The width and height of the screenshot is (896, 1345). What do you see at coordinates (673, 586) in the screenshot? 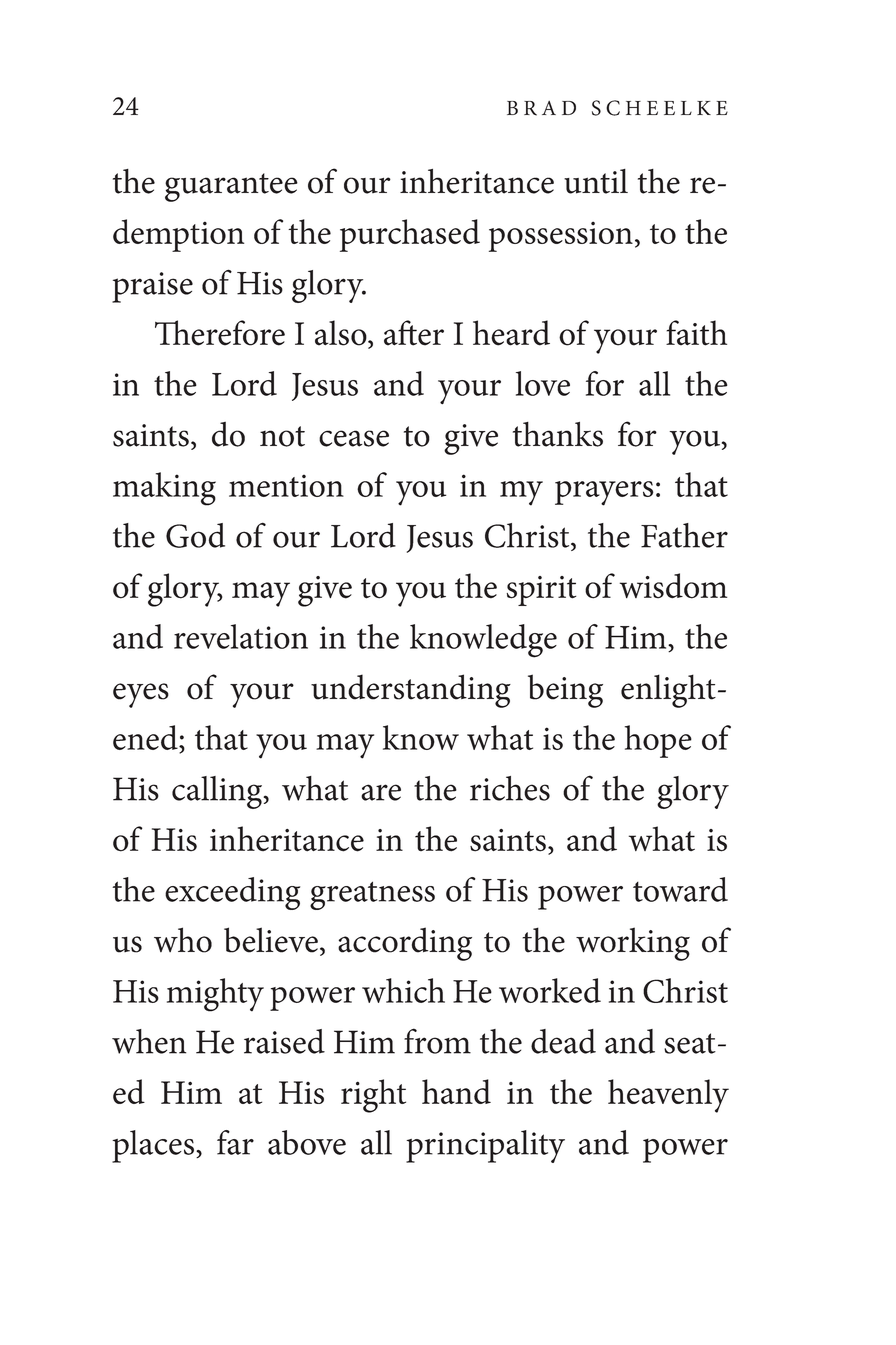
I see `wisdom` at bounding box center [673, 586].
